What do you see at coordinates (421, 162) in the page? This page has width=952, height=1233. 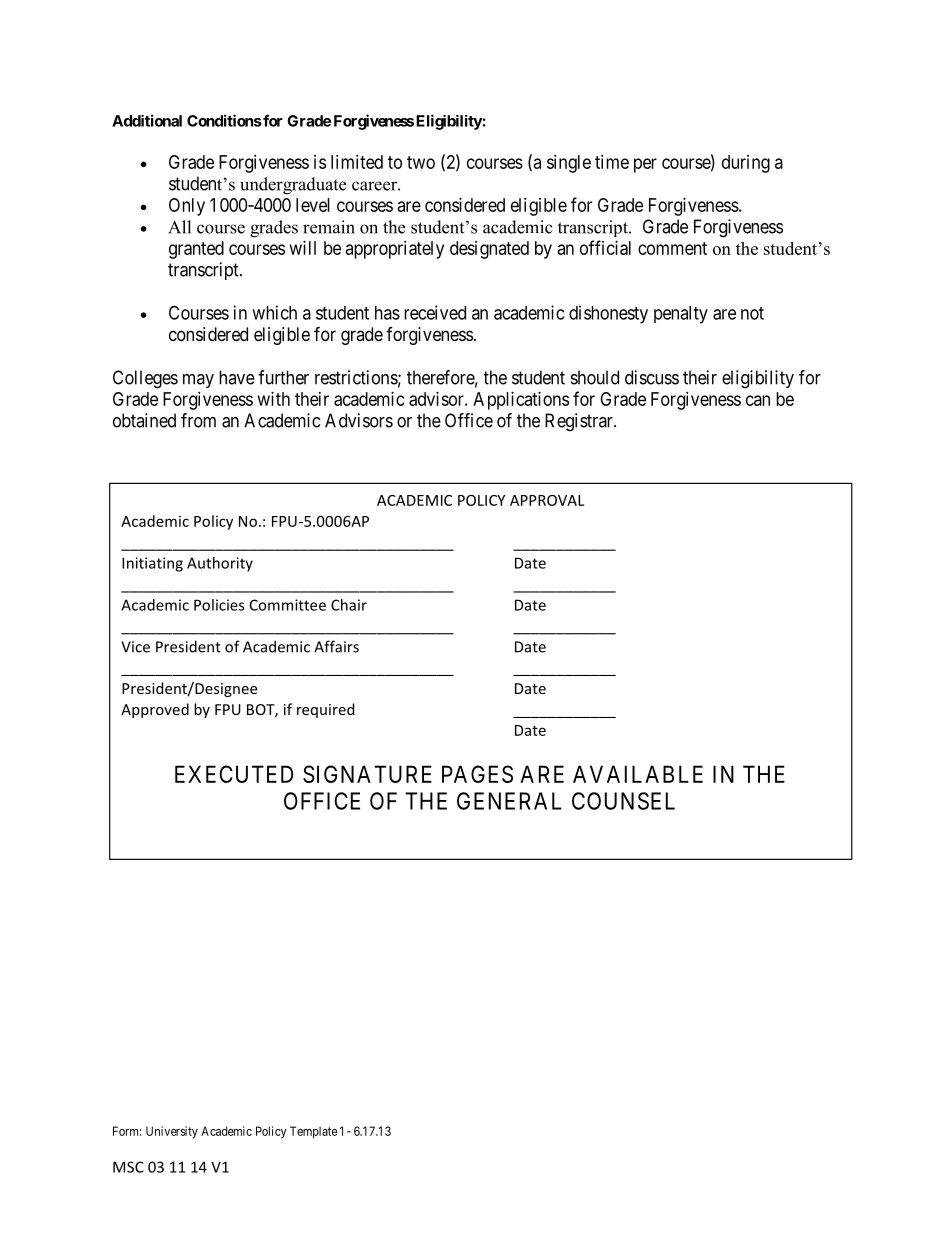 I see `two` at bounding box center [421, 162].
